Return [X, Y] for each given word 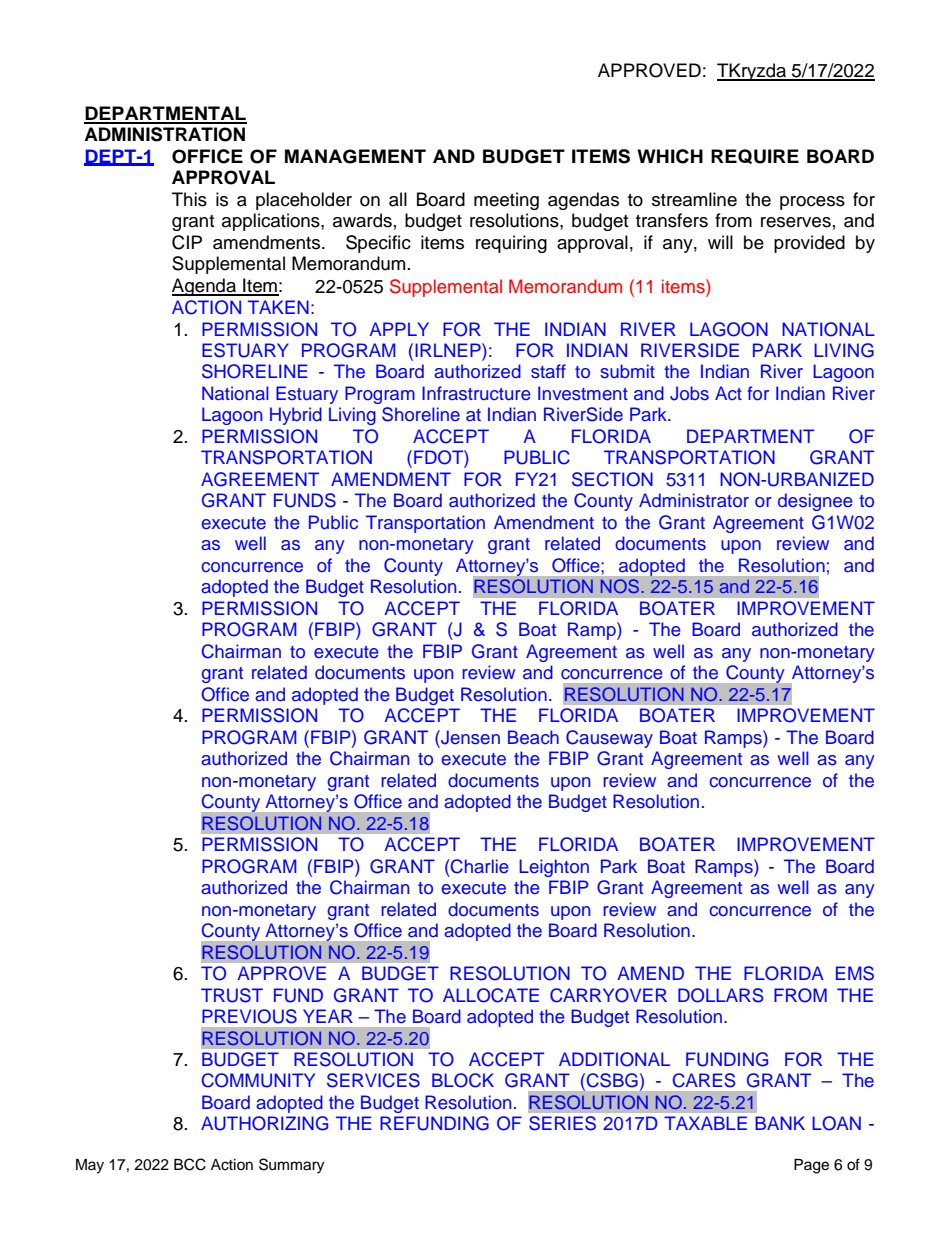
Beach [533, 737]
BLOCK [463, 1080]
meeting [506, 201]
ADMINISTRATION [164, 134]
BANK [780, 1123]
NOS [620, 586]
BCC [190, 1164]
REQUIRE [755, 156]
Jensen [469, 737]
